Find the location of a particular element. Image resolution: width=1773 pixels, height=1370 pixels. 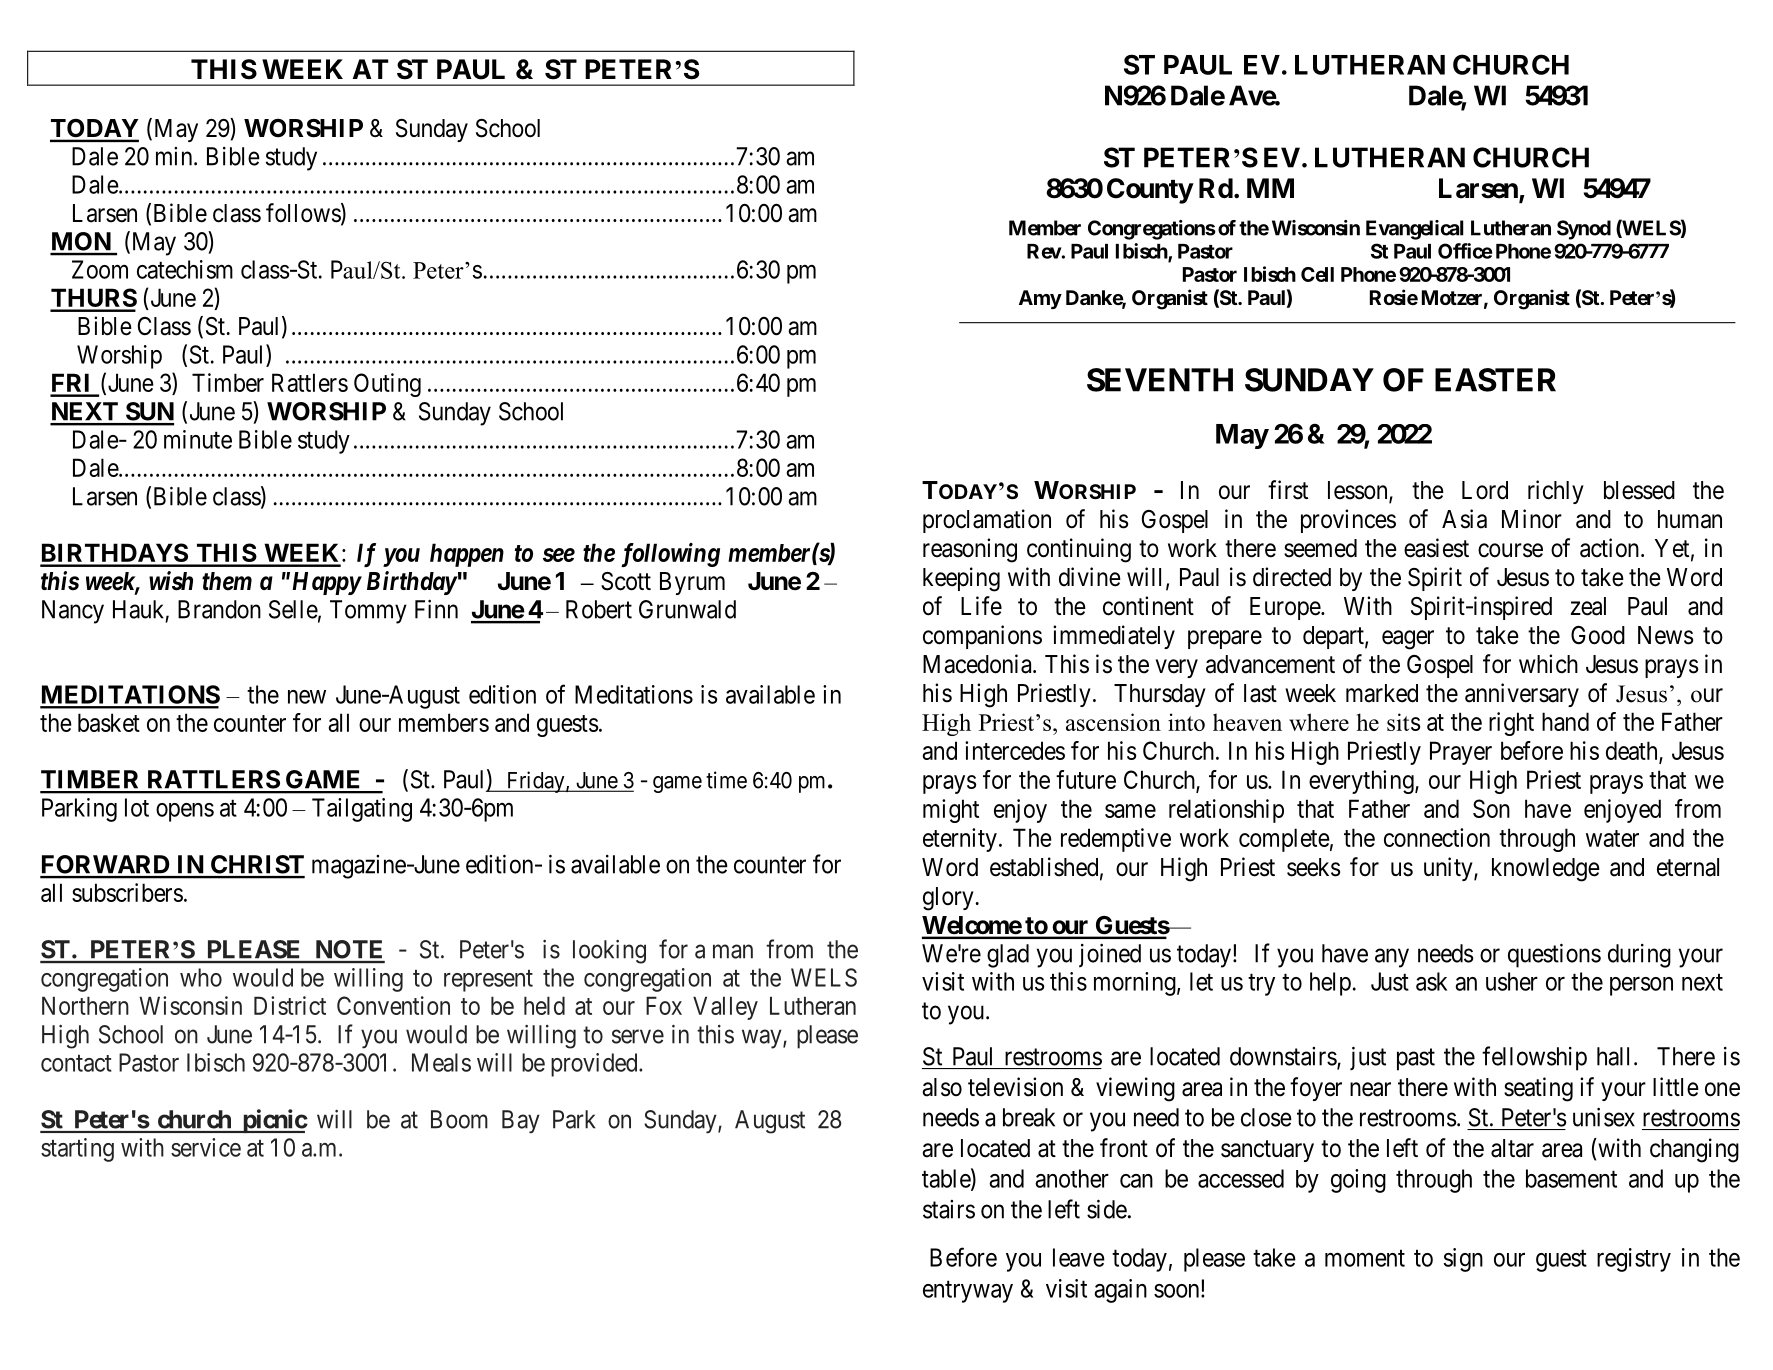

Tailgating is located at coordinates (362, 810).
